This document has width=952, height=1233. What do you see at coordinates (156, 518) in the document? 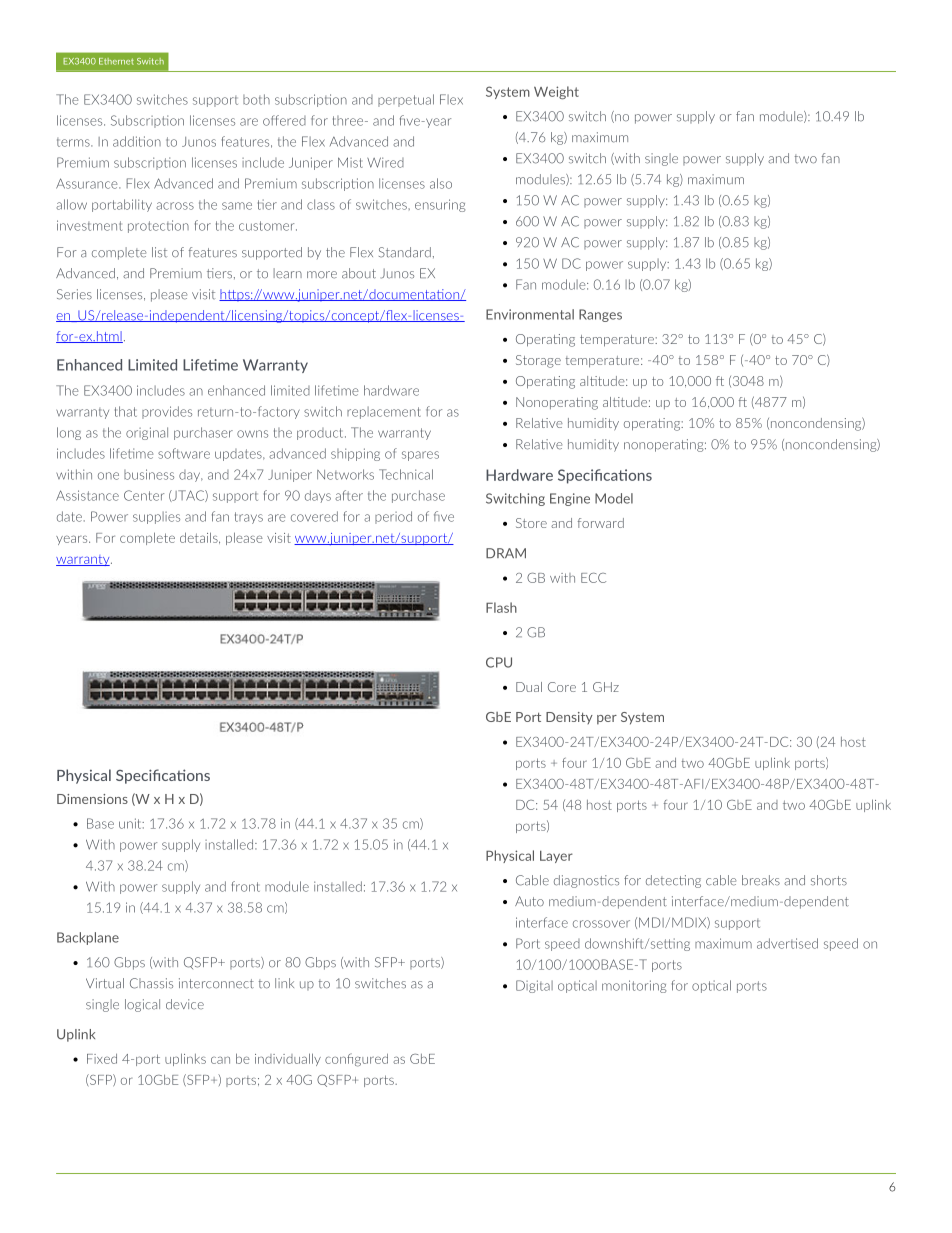
I see `supplies` at bounding box center [156, 518].
